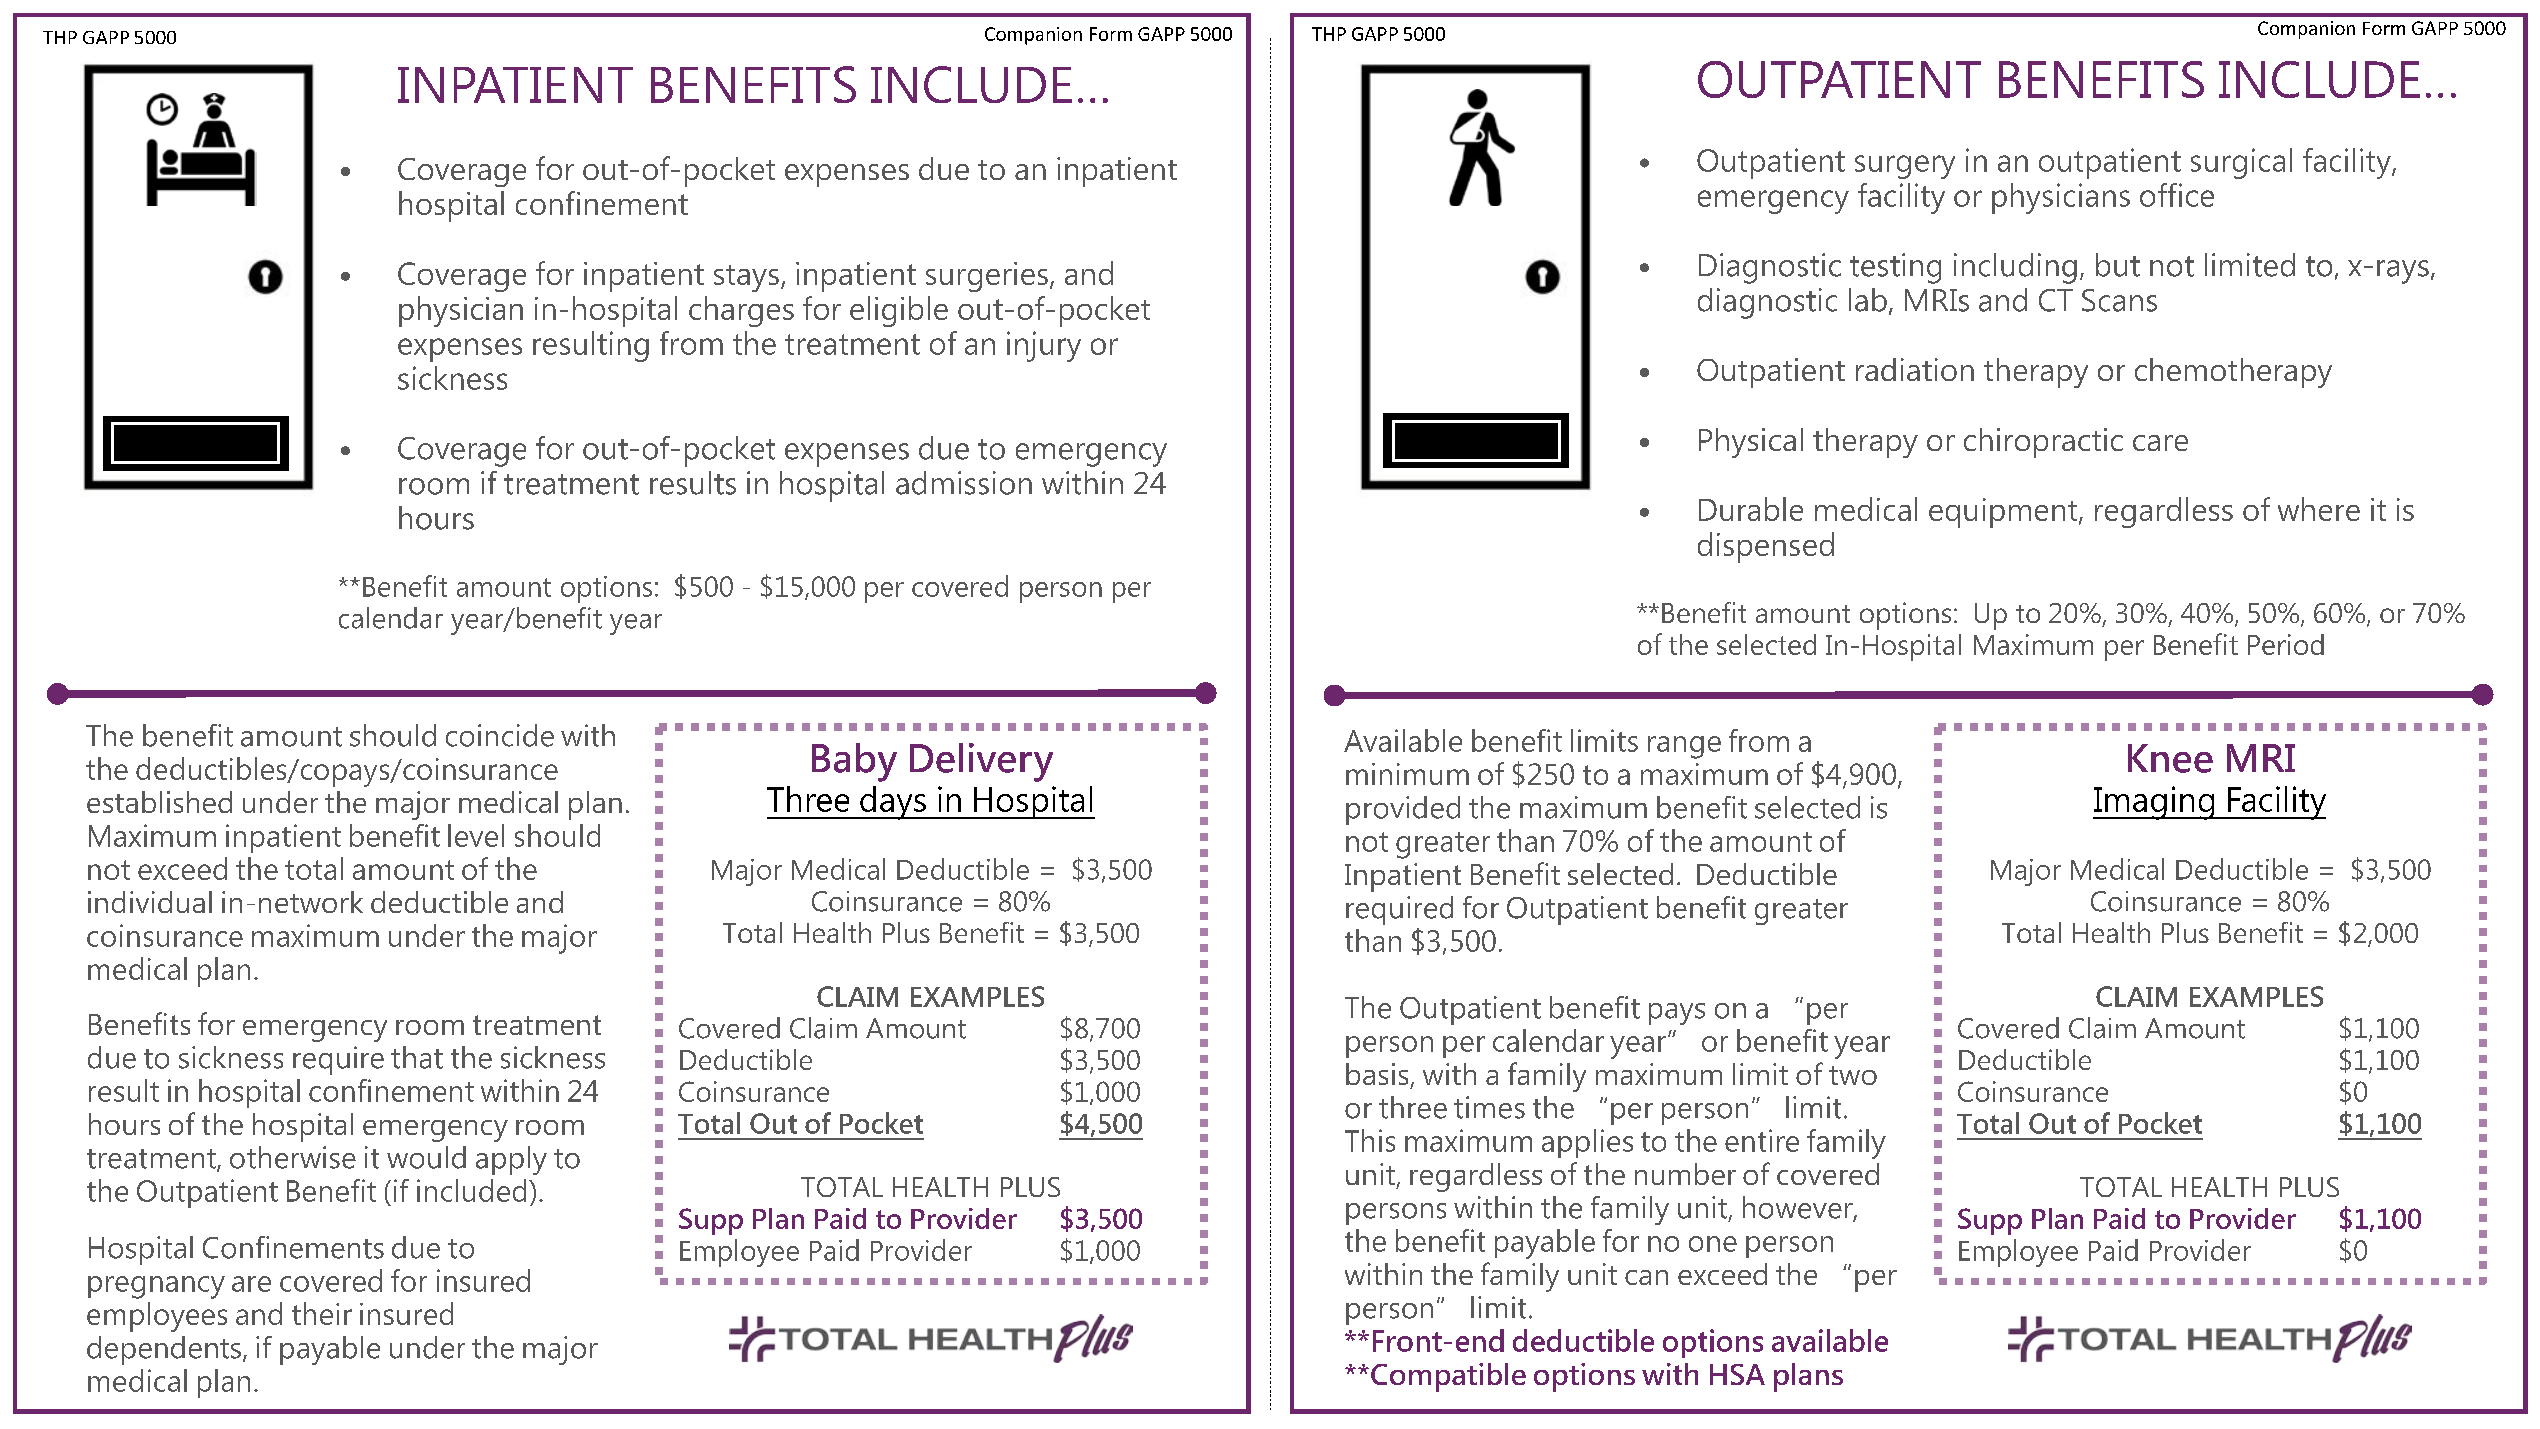  I want to click on minimum, so click(1407, 774).
